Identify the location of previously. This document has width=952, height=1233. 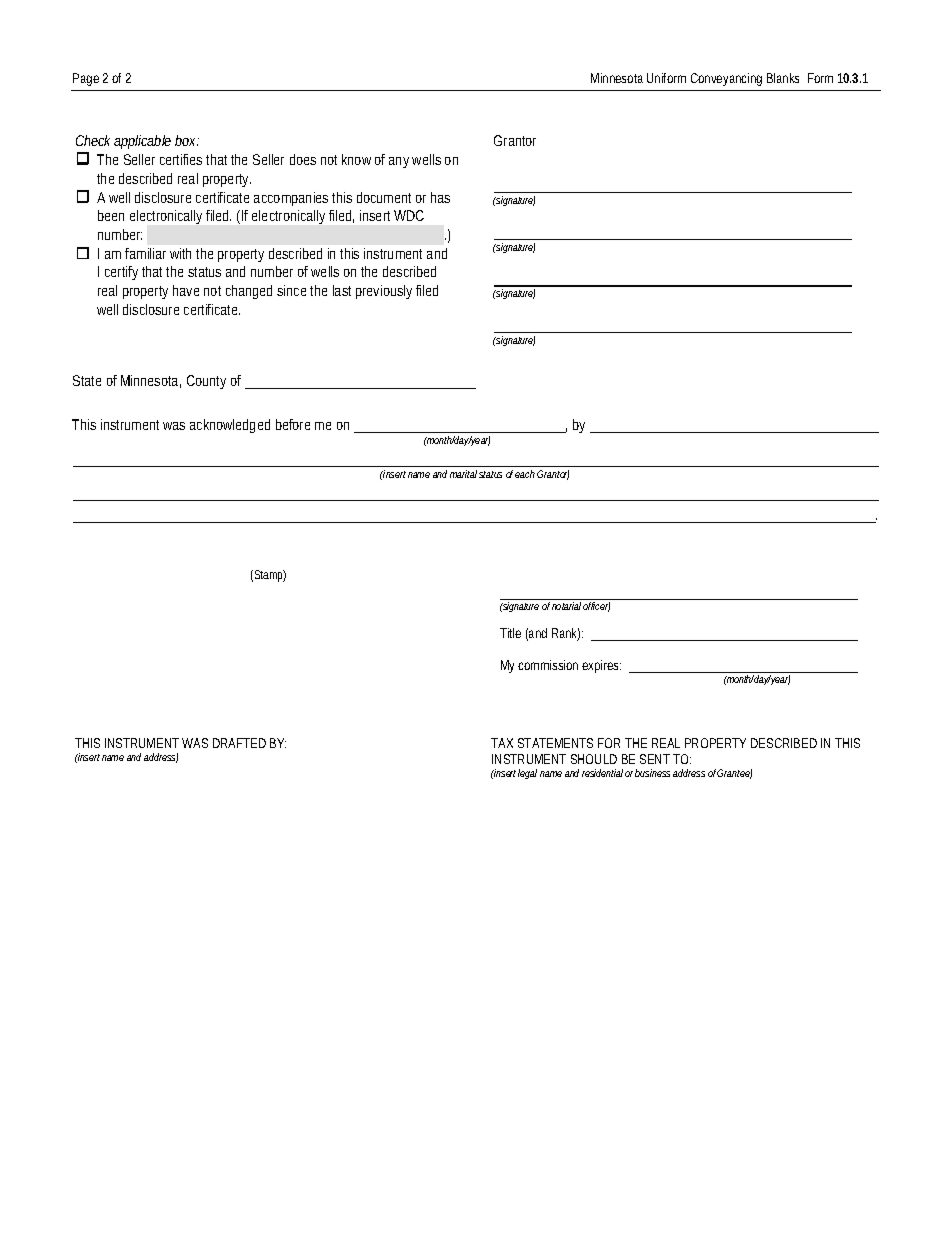
(384, 292).
